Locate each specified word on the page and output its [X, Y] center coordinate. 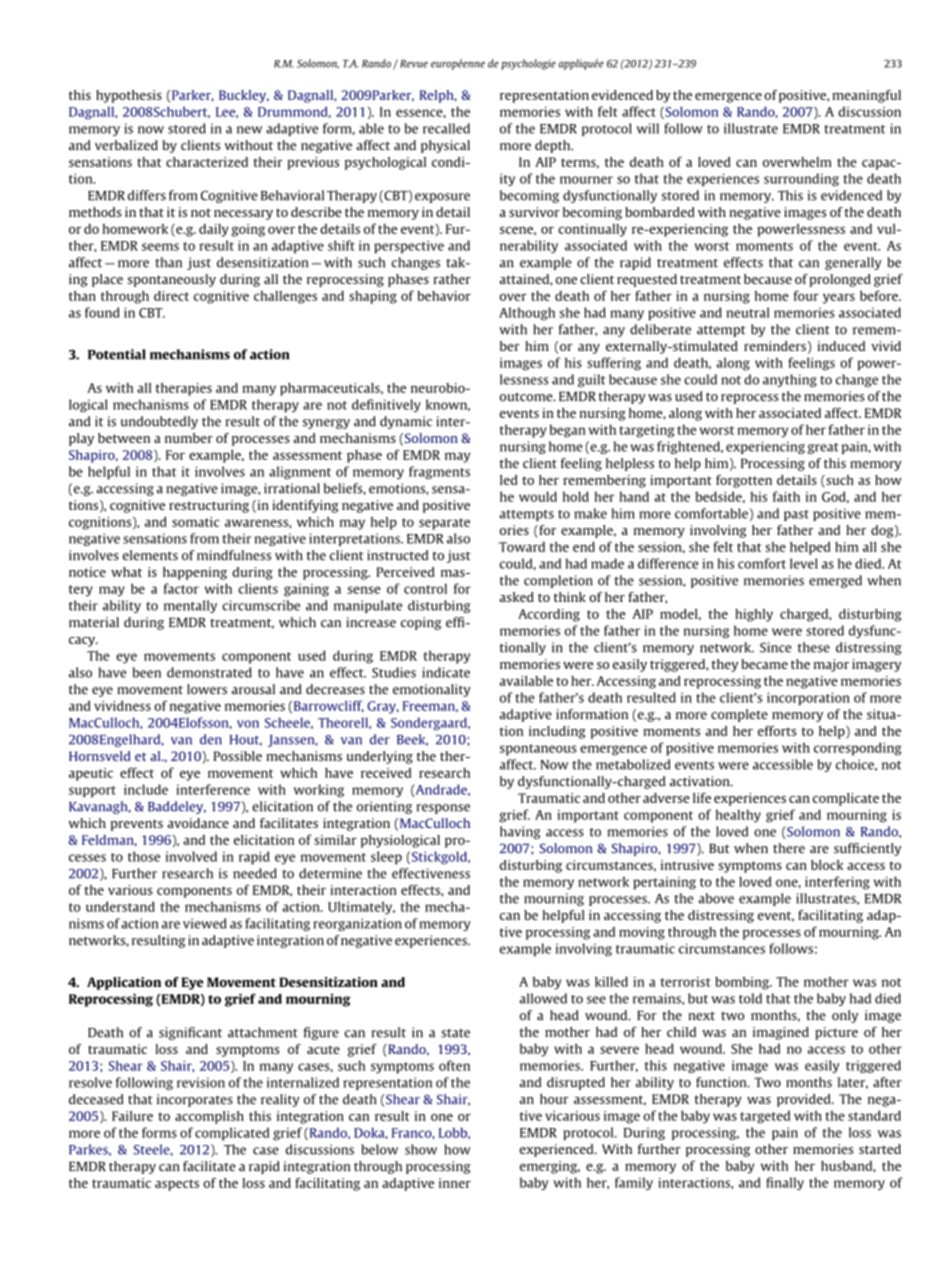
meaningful [866, 96]
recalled [446, 128]
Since [775, 647]
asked [517, 597]
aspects [177, 1185]
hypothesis [129, 96]
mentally [190, 606]
